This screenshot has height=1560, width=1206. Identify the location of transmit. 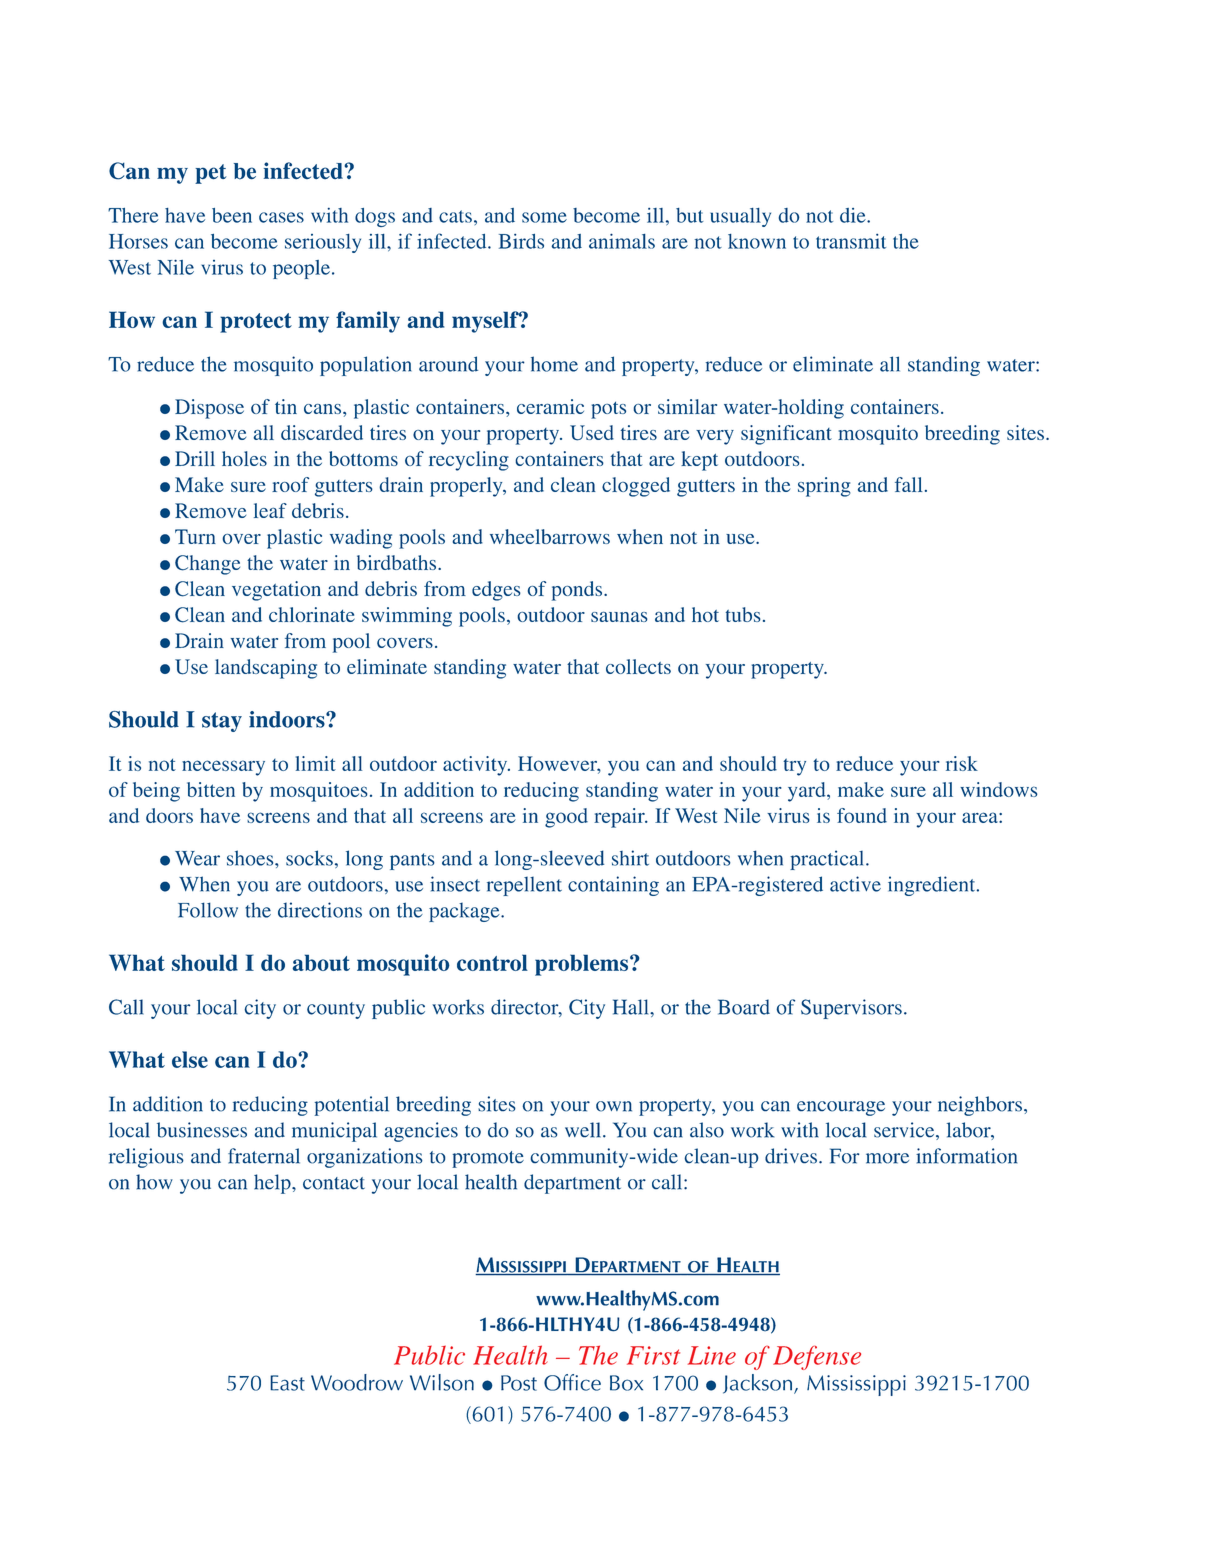
(851, 241).
